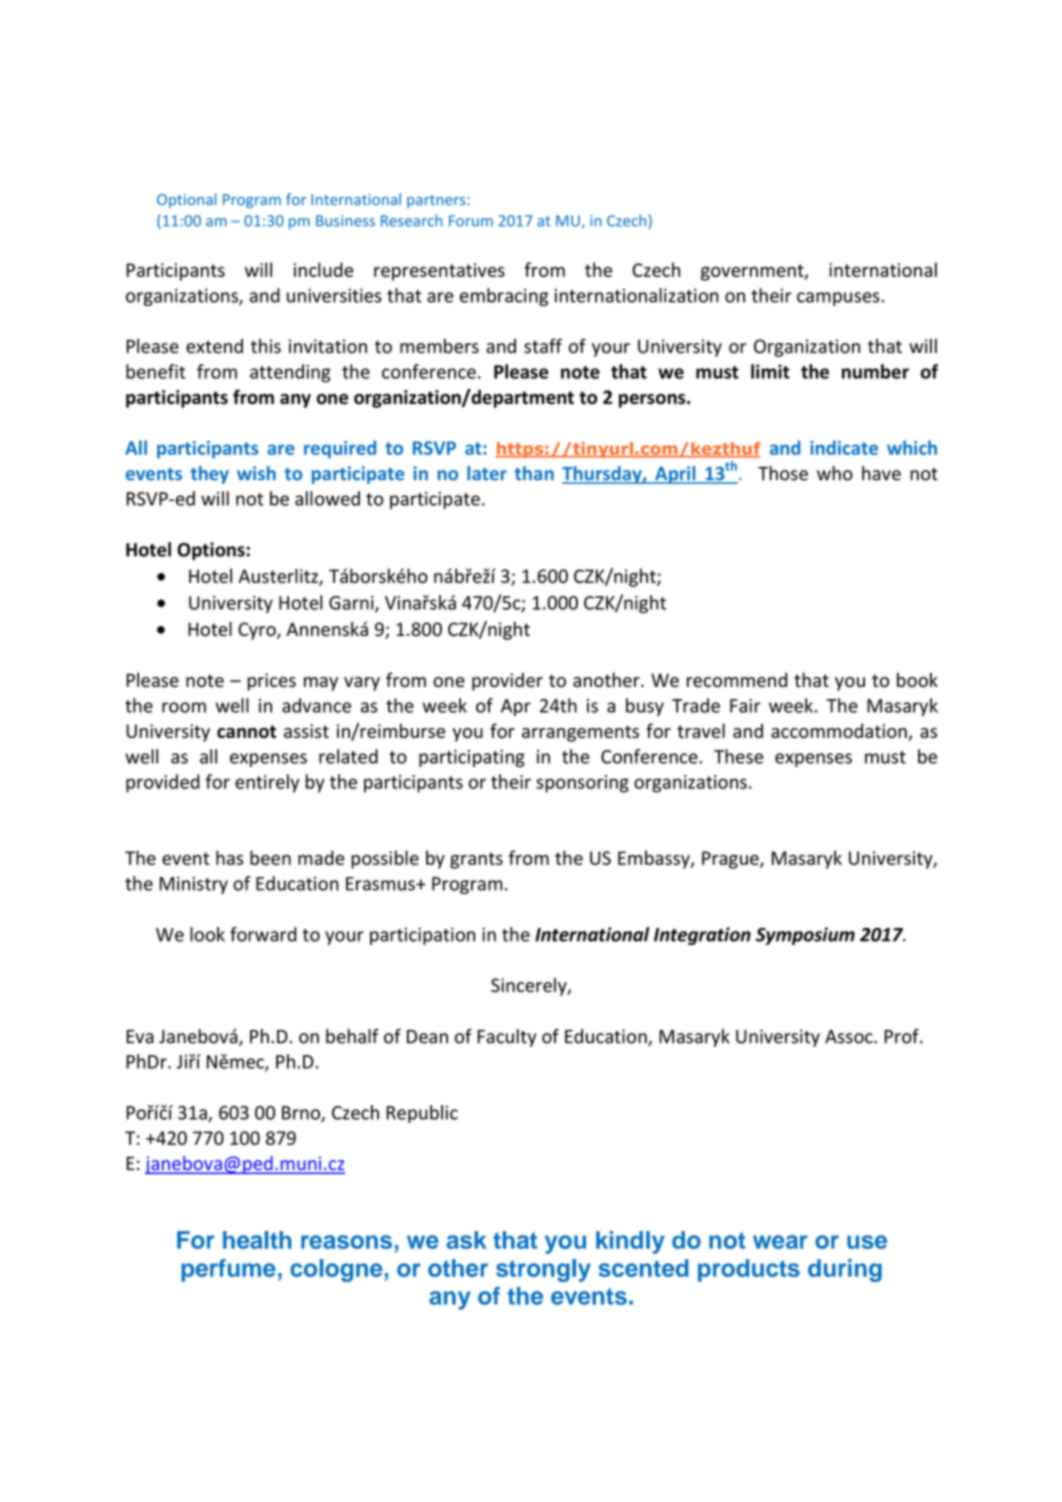  What do you see at coordinates (471, 221) in the screenshot?
I see `Forum` at bounding box center [471, 221].
